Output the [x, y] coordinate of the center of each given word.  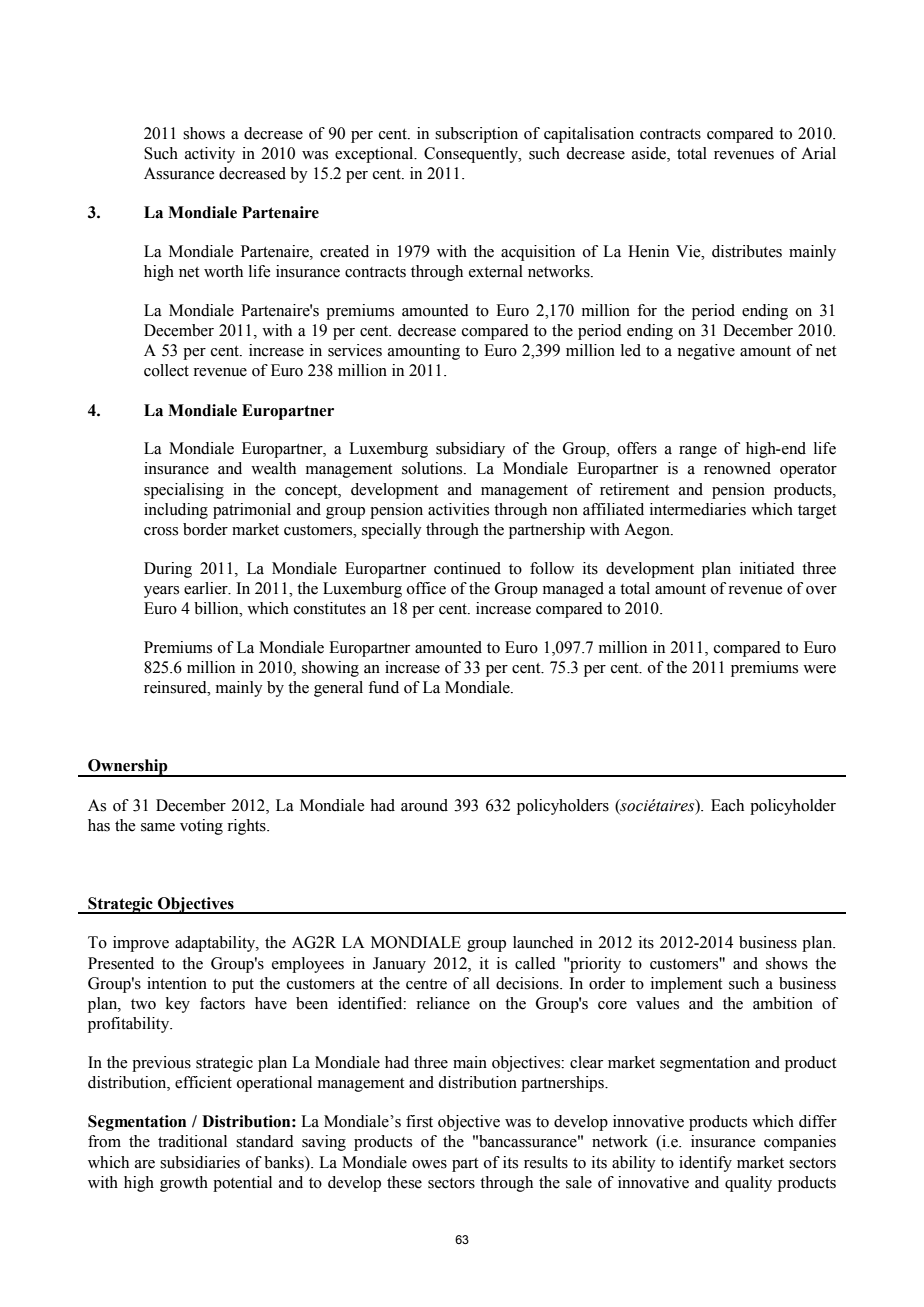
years [161, 592]
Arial [818, 153]
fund [383, 687]
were [819, 669]
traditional [192, 1141]
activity [210, 155]
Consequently [472, 155]
